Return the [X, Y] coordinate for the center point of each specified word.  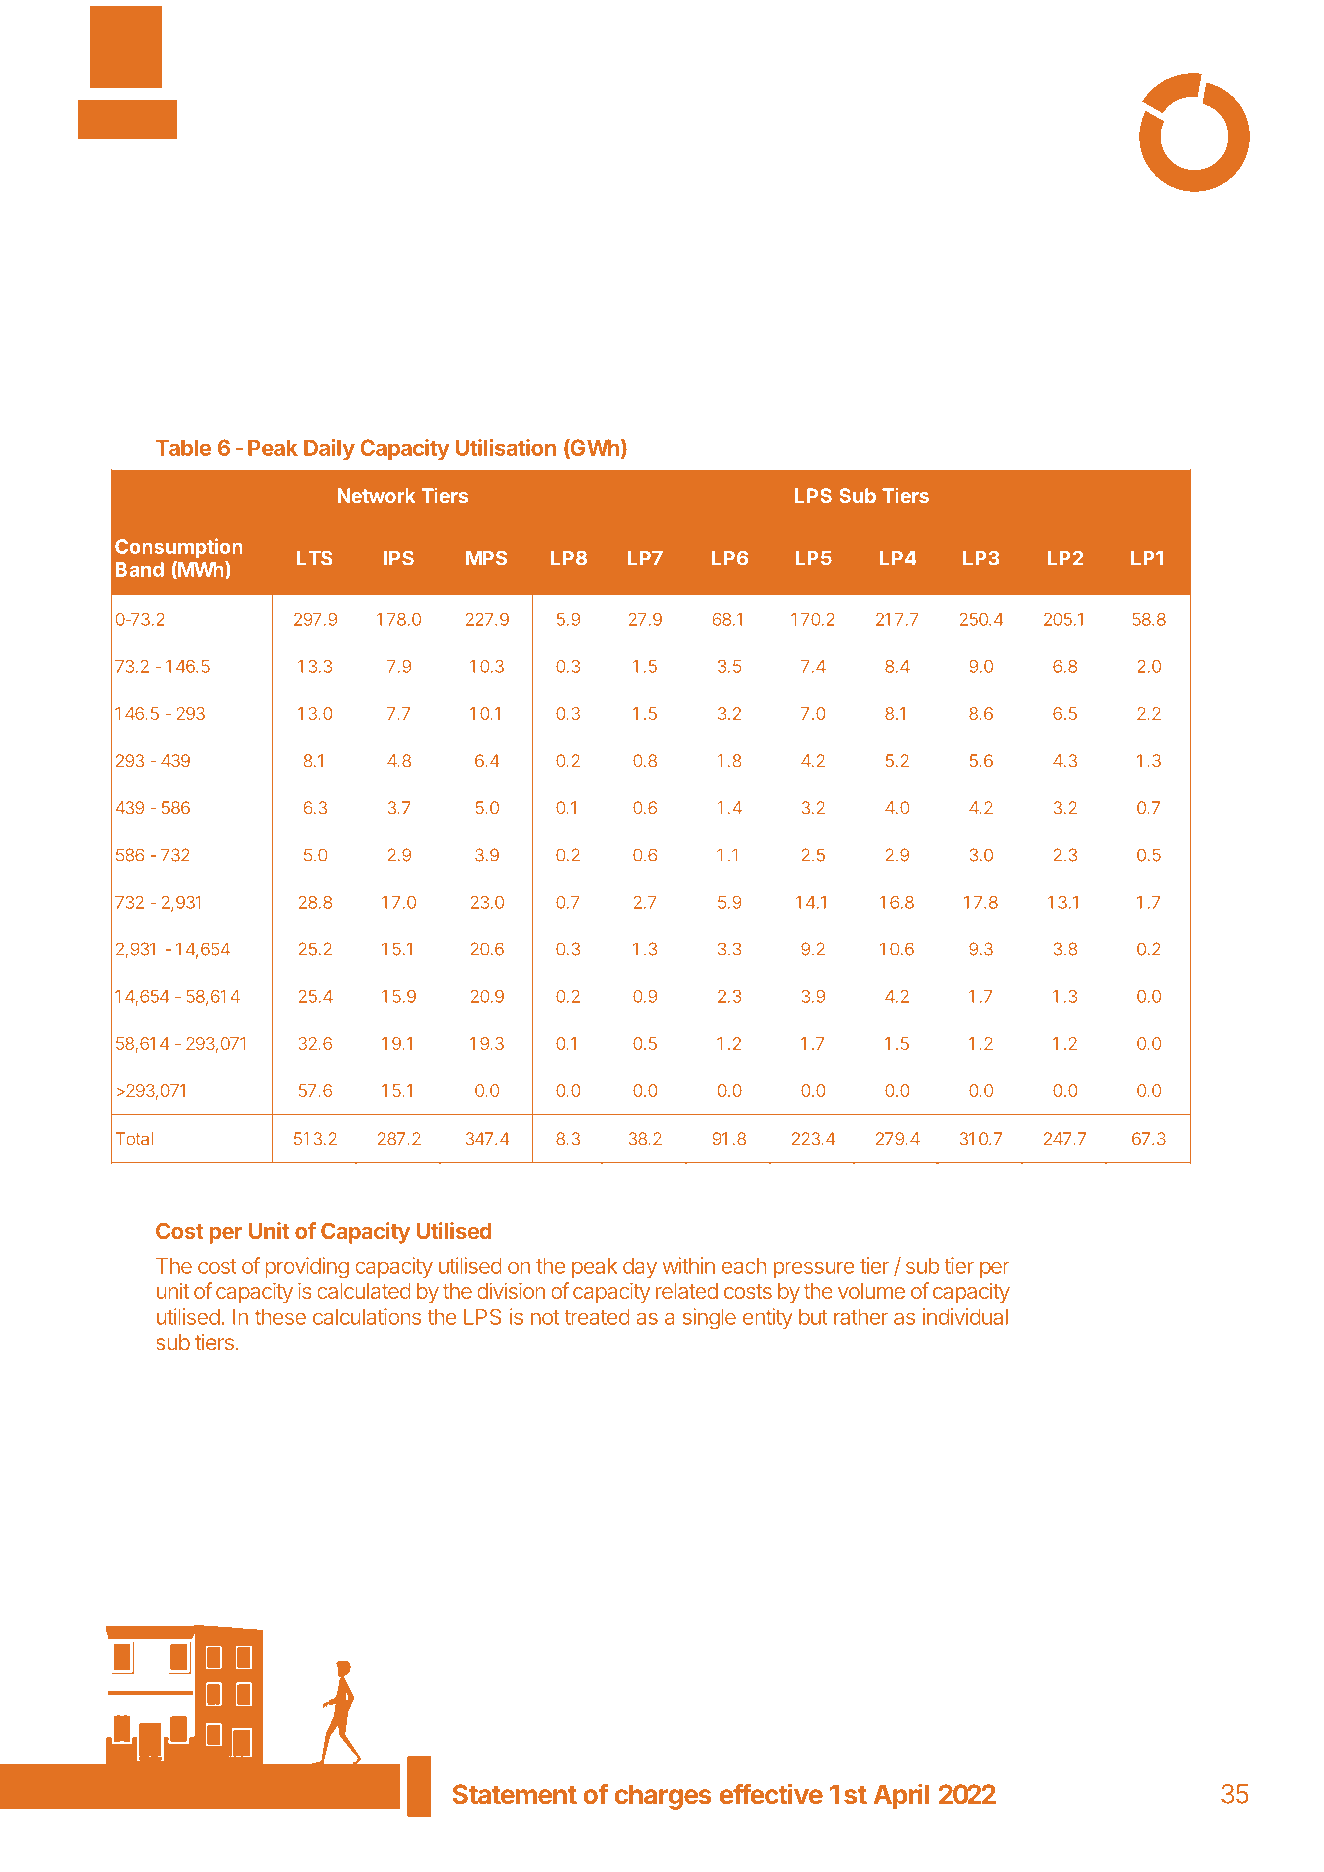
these [280, 1316]
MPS [486, 558]
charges [663, 1797]
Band [140, 569]
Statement [515, 1794]
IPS [399, 558]
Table [183, 448]
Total [134, 1139]
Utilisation [506, 447]
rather [861, 1316]
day [640, 1268]
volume [871, 1291]
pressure [814, 1269]
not [545, 1317]
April [901, 1796]
